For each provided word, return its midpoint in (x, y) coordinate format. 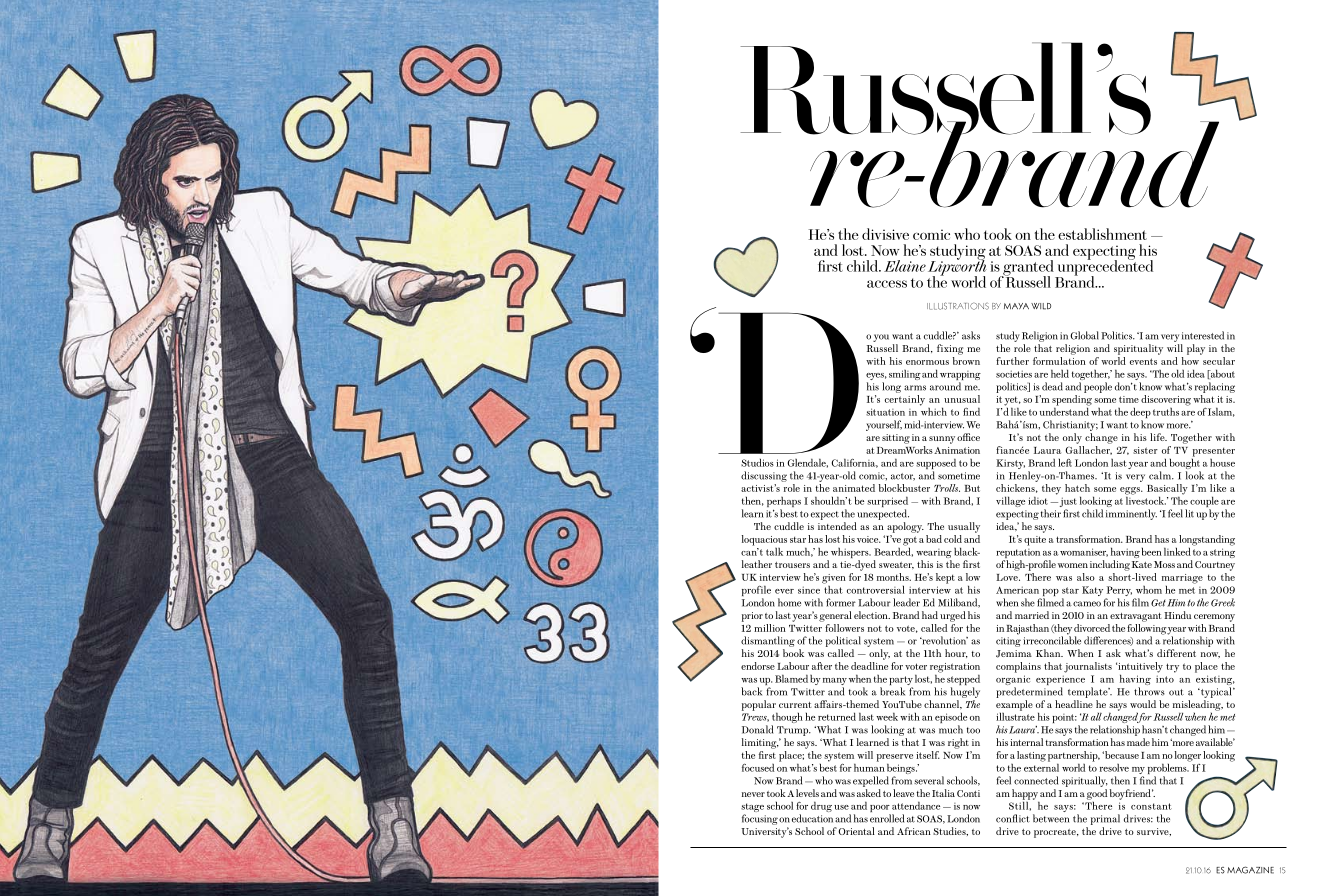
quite (1035, 541)
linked (1177, 551)
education (812, 818)
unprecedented (1104, 268)
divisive (885, 234)
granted (1028, 269)
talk (774, 552)
